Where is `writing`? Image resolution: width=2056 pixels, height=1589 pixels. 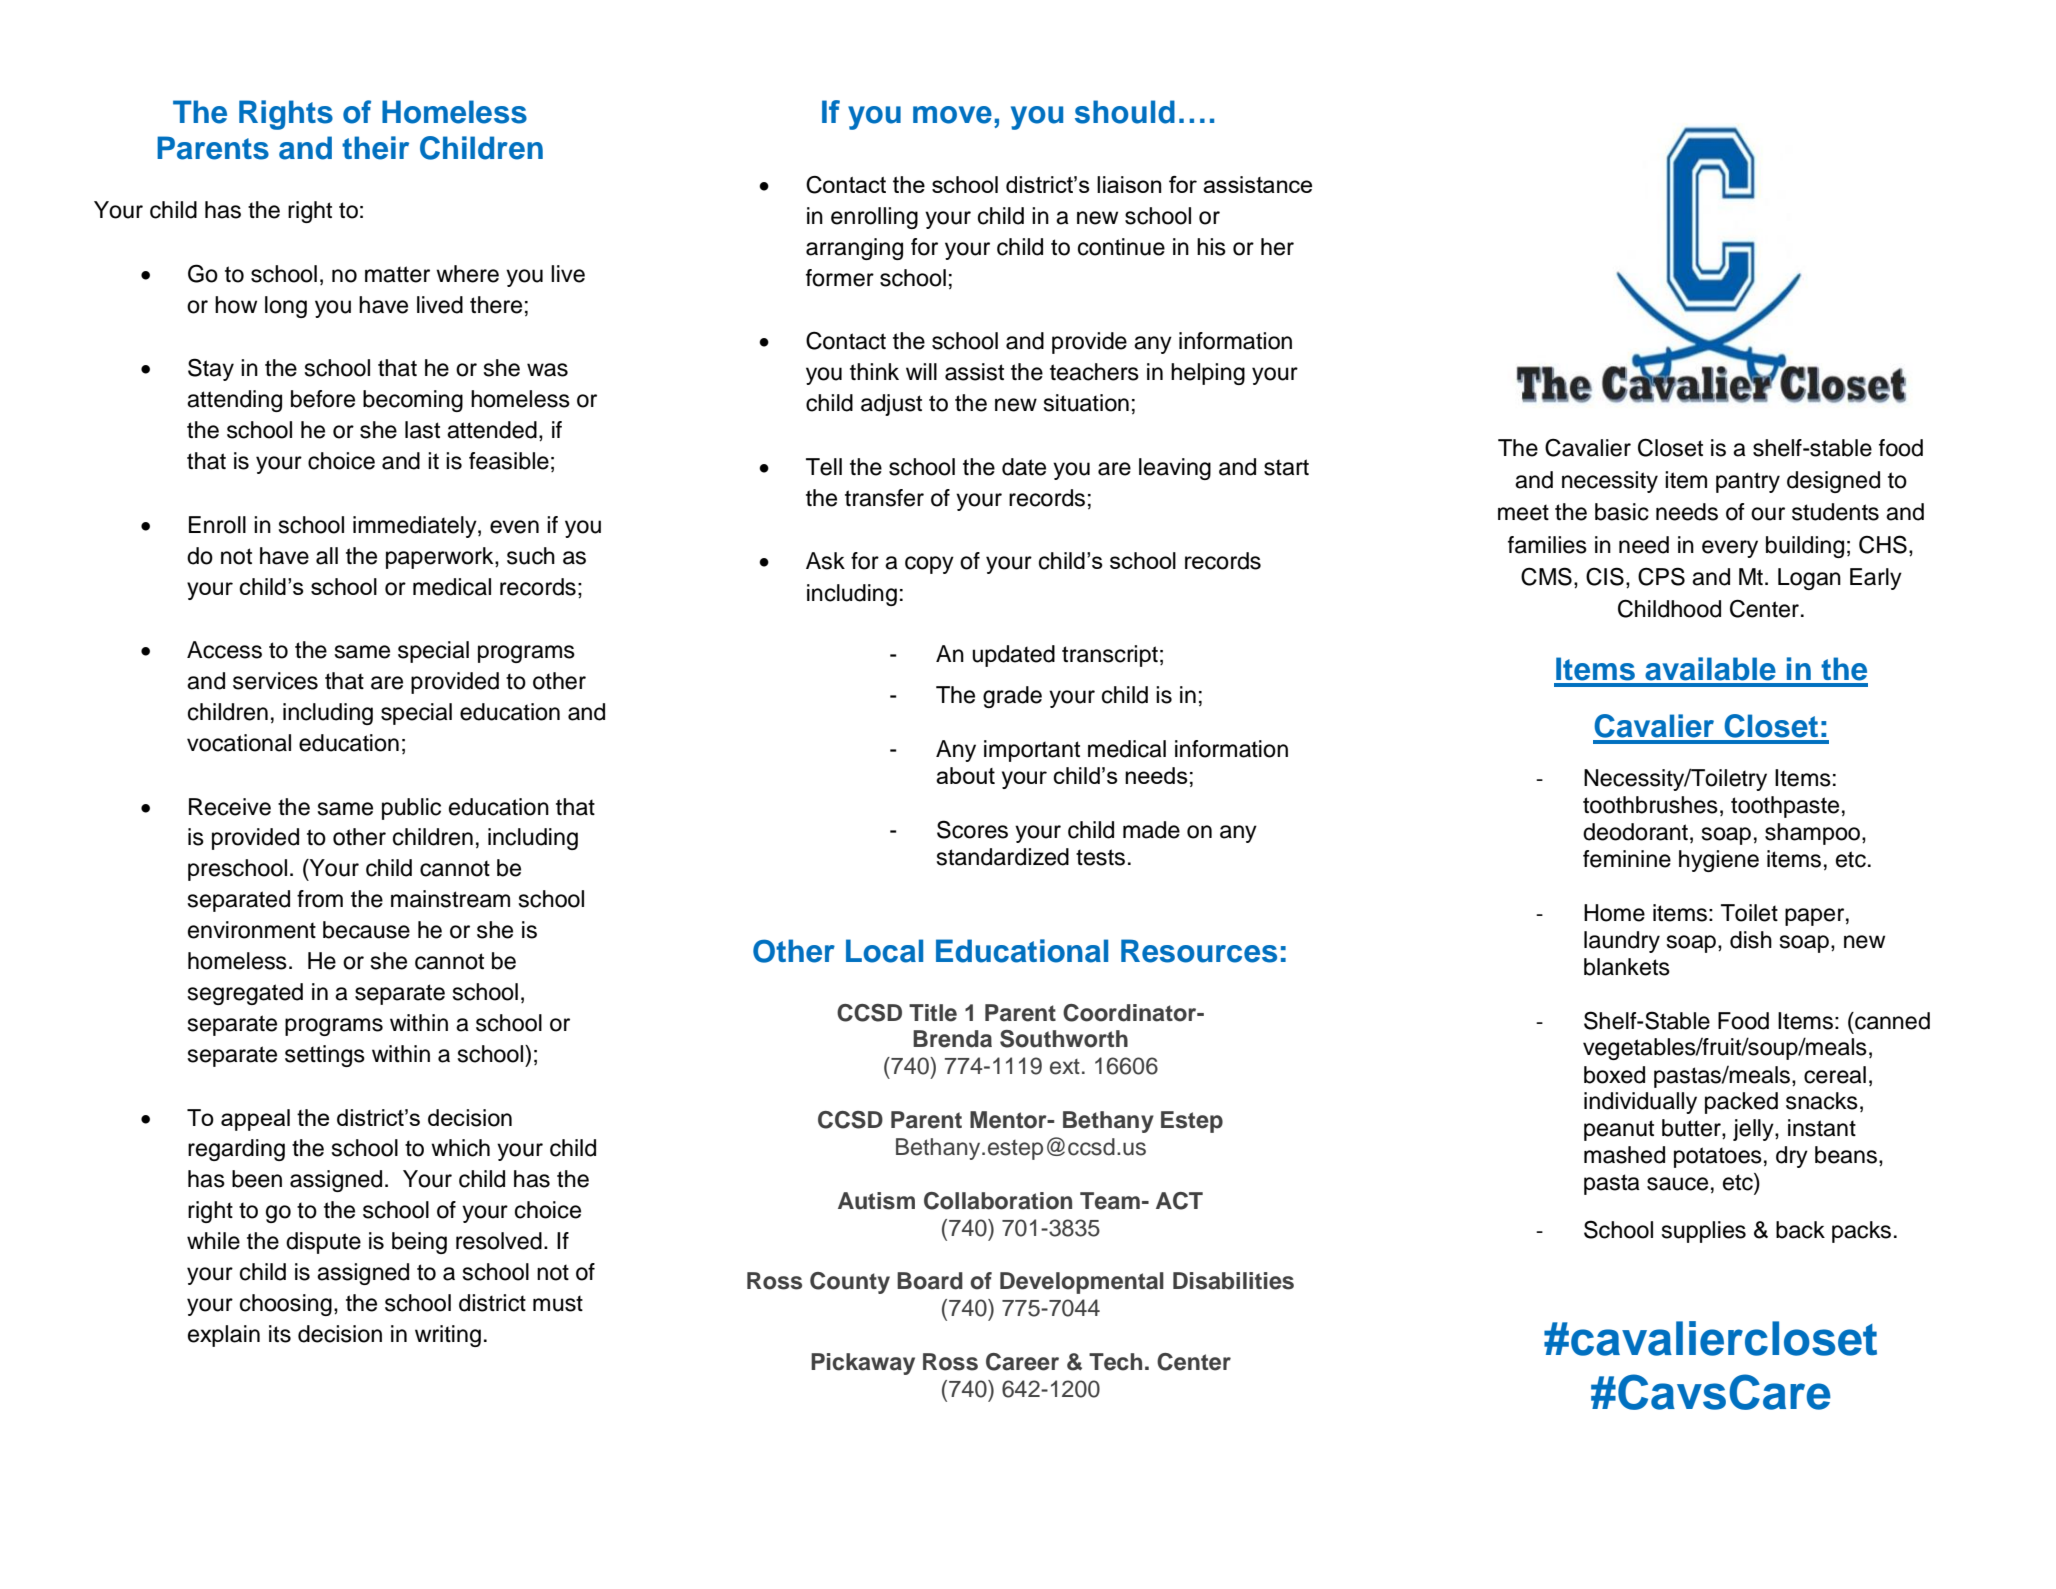 writing is located at coordinates (448, 1336).
